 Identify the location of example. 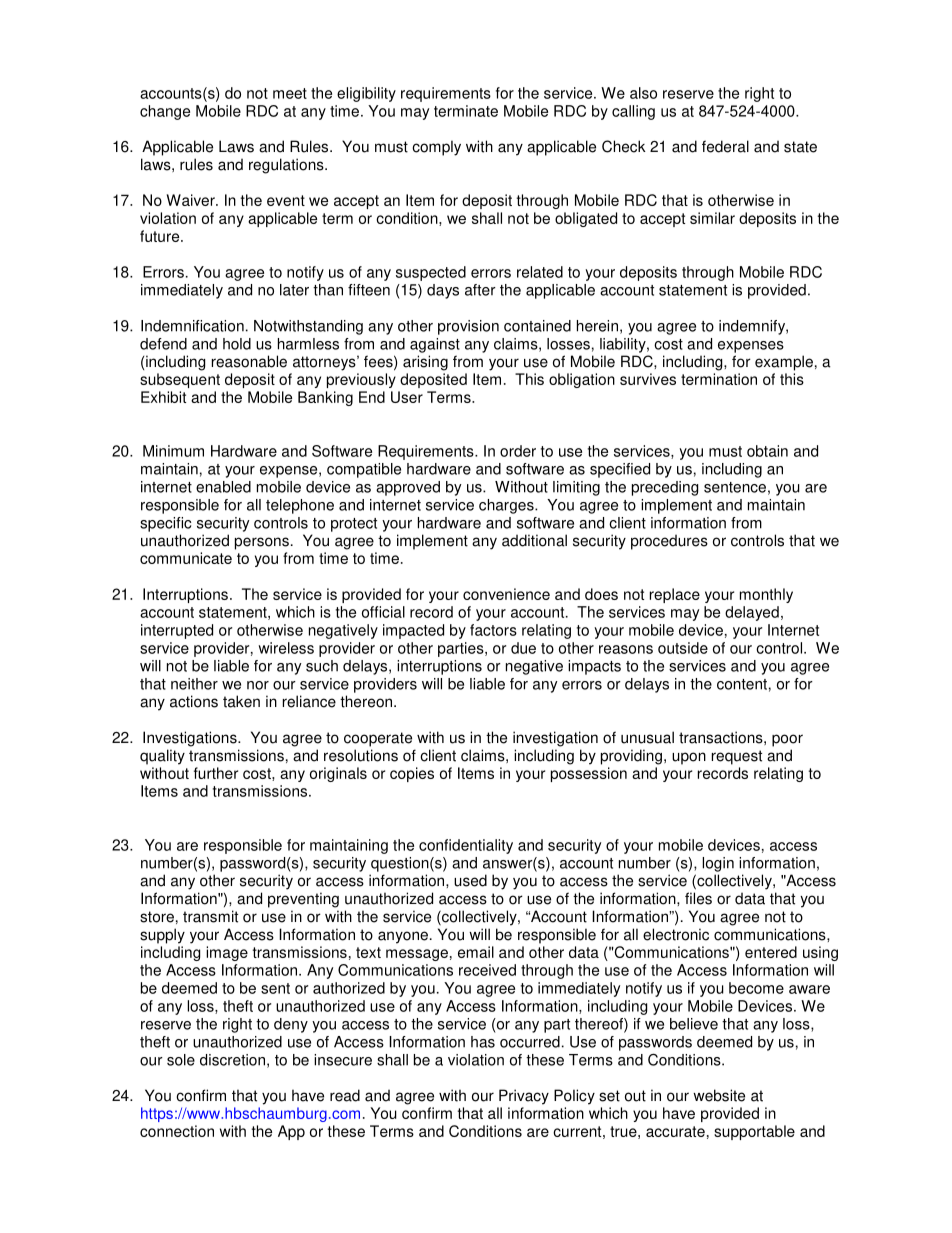
(784, 363).
